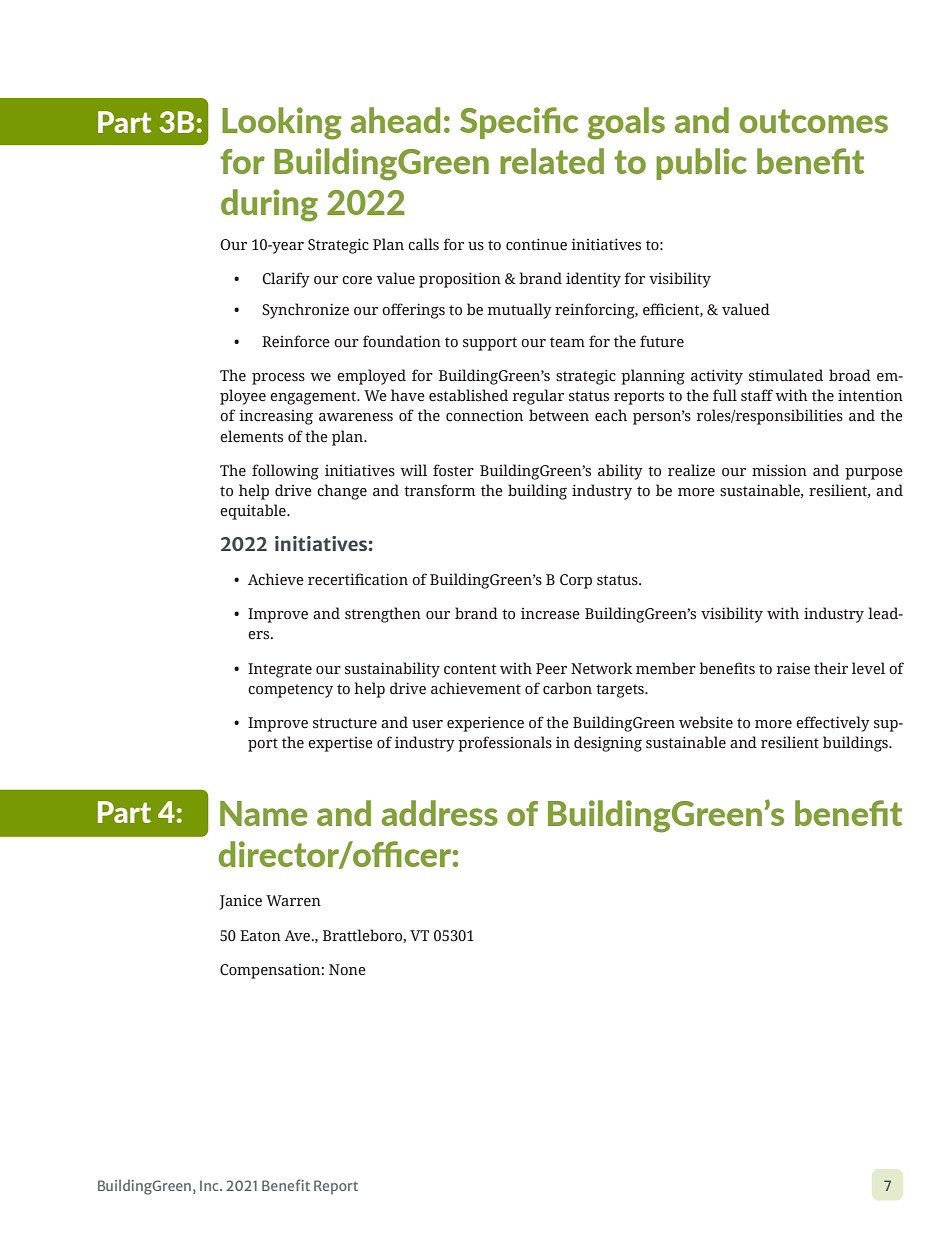 This screenshot has width=952, height=1233. What do you see at coordinates (550, 614) in the screenshot?
I see `increase` at bounding box center [550, 614].
